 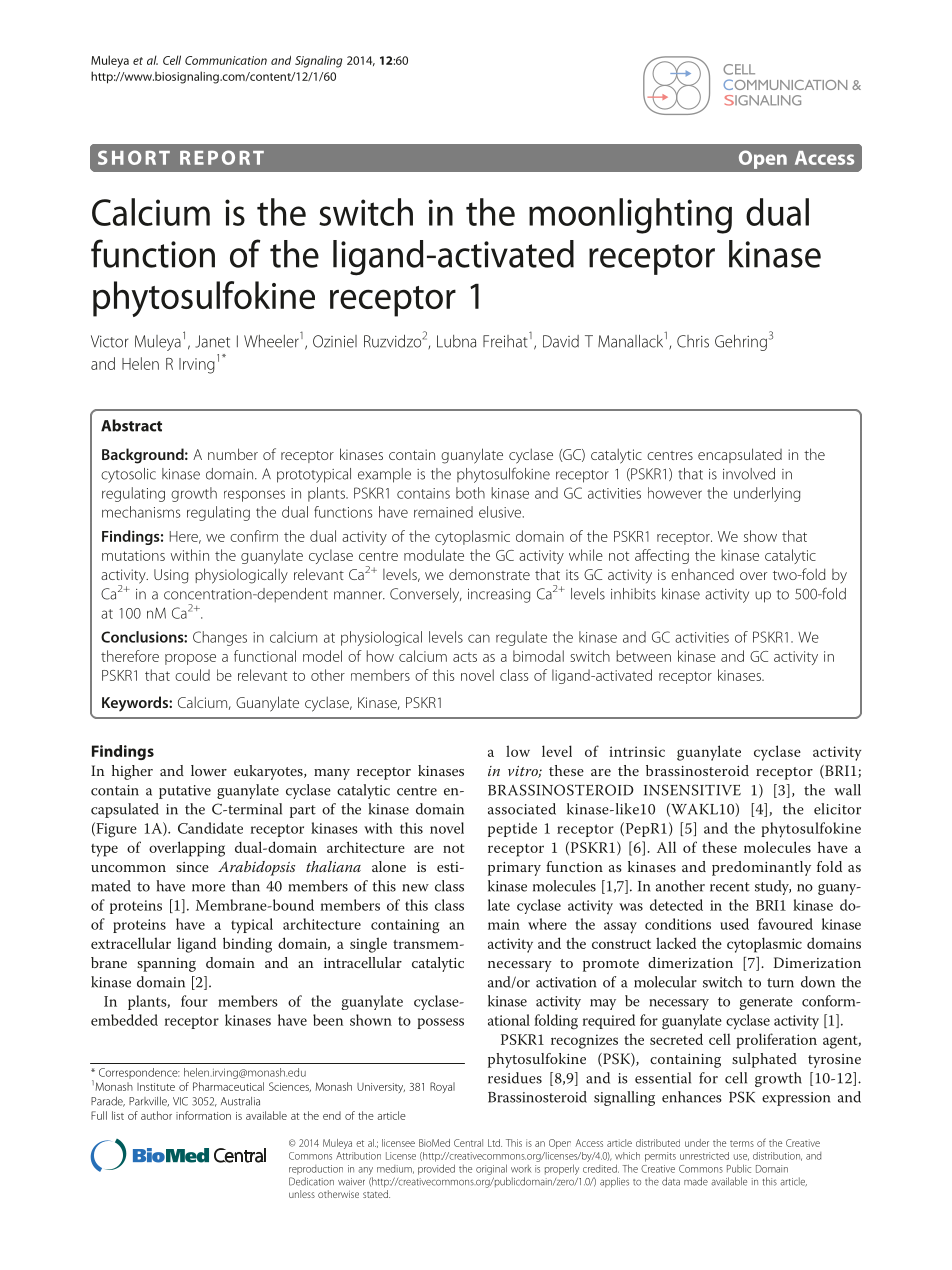 What do you see at coordinates (730, 887) in the screenshot?
I see `recent` at bounding box center [730, 887].
